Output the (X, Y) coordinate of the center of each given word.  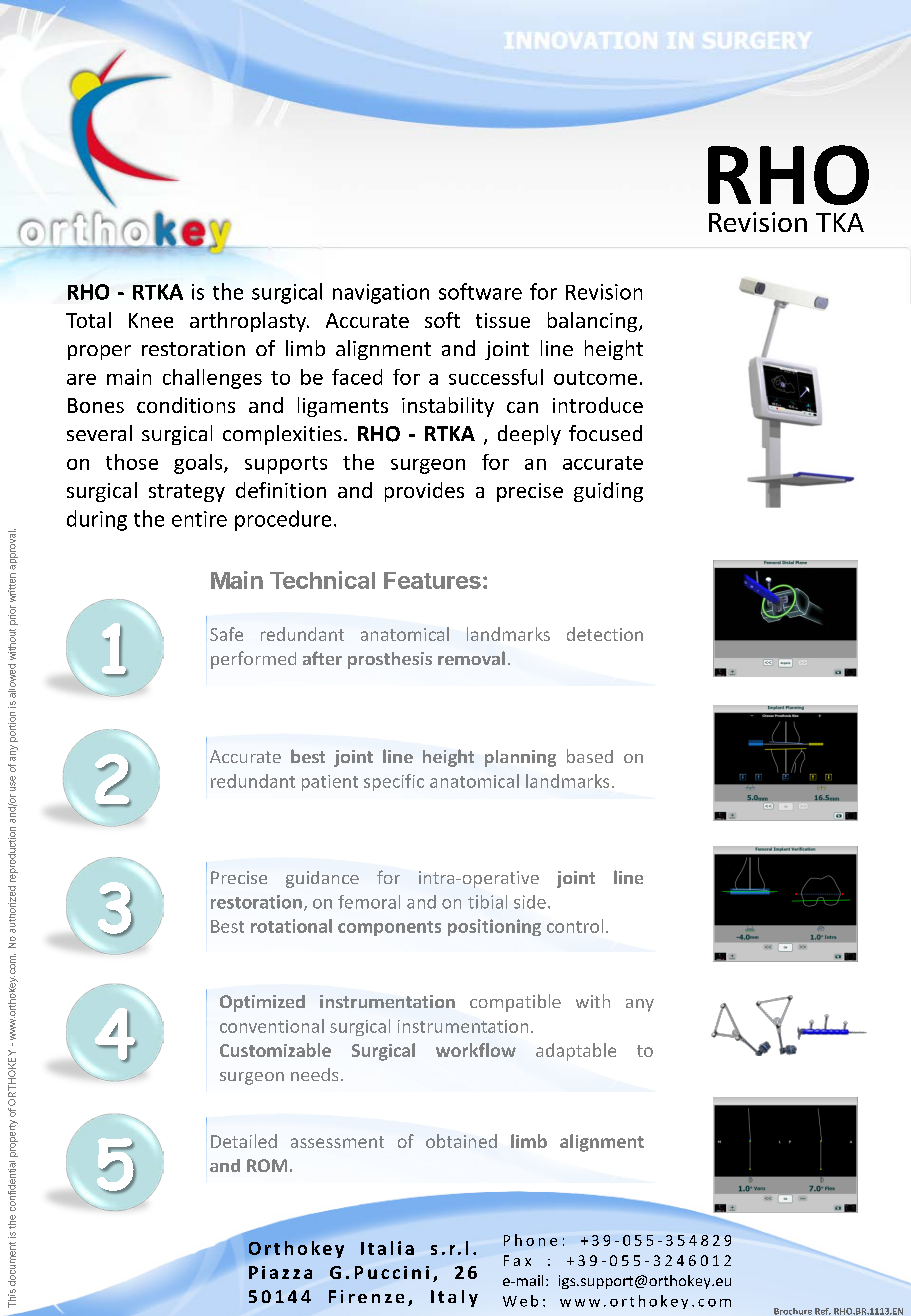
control (575, 926)
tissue (503, 320)
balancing (594, 322)
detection (605, 634)
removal (471, 658)
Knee (151, 320)
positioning (494, 927)
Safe (226, 634)
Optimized (262, 1003)
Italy (454, 1298)
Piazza (280, 1272)
